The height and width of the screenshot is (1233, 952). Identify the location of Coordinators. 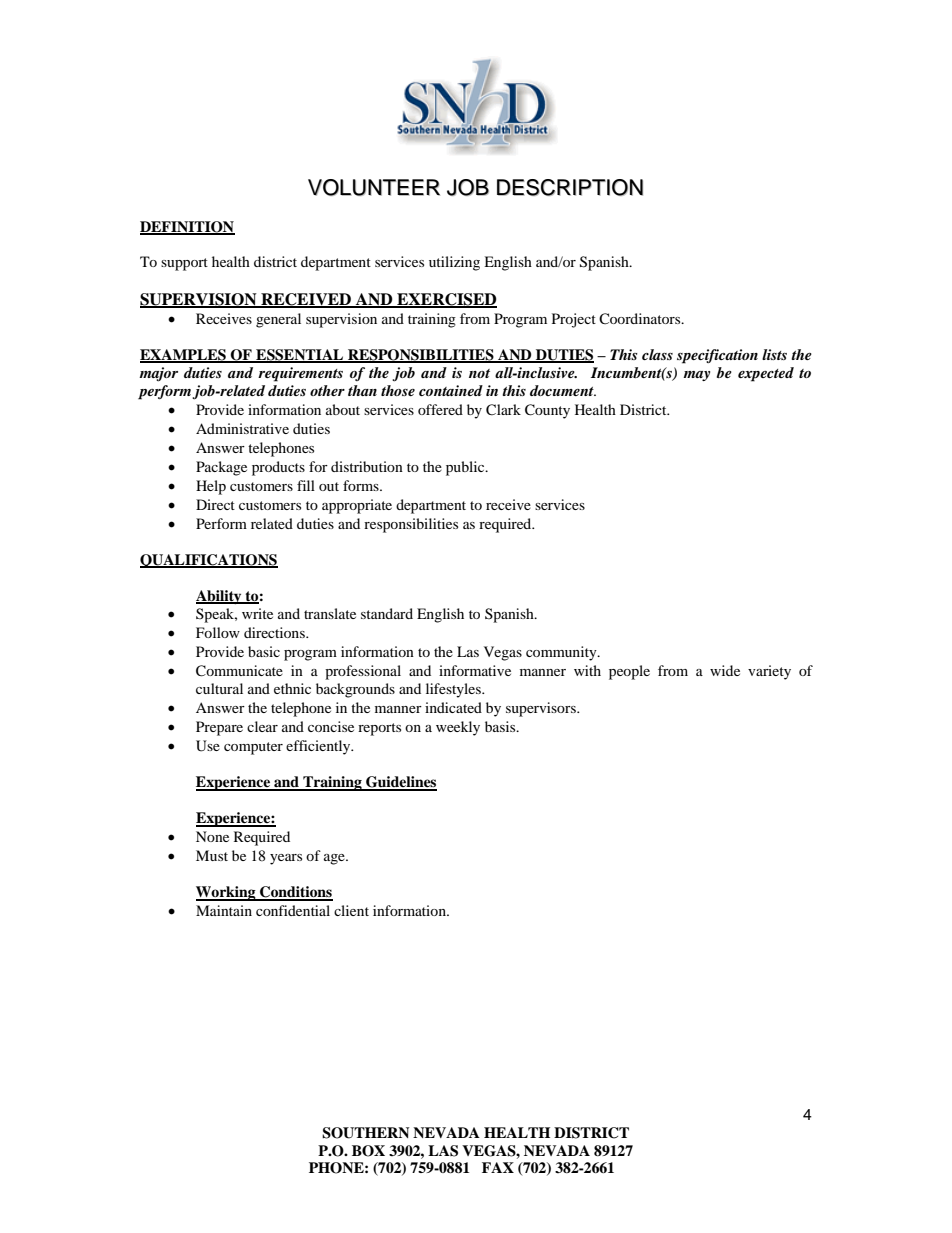
(641, 319).
